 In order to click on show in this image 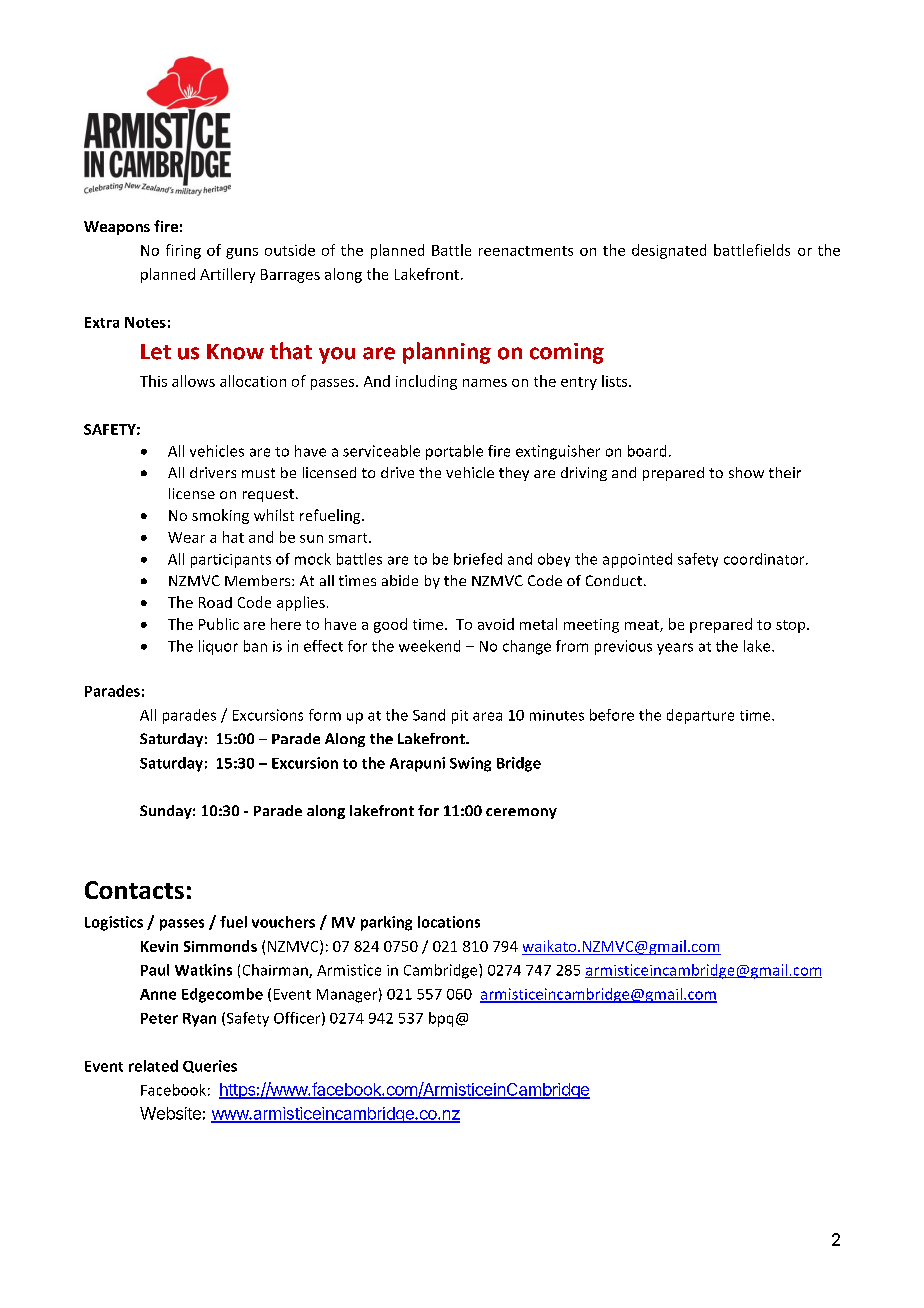, I will do `click(746, 472)`.
